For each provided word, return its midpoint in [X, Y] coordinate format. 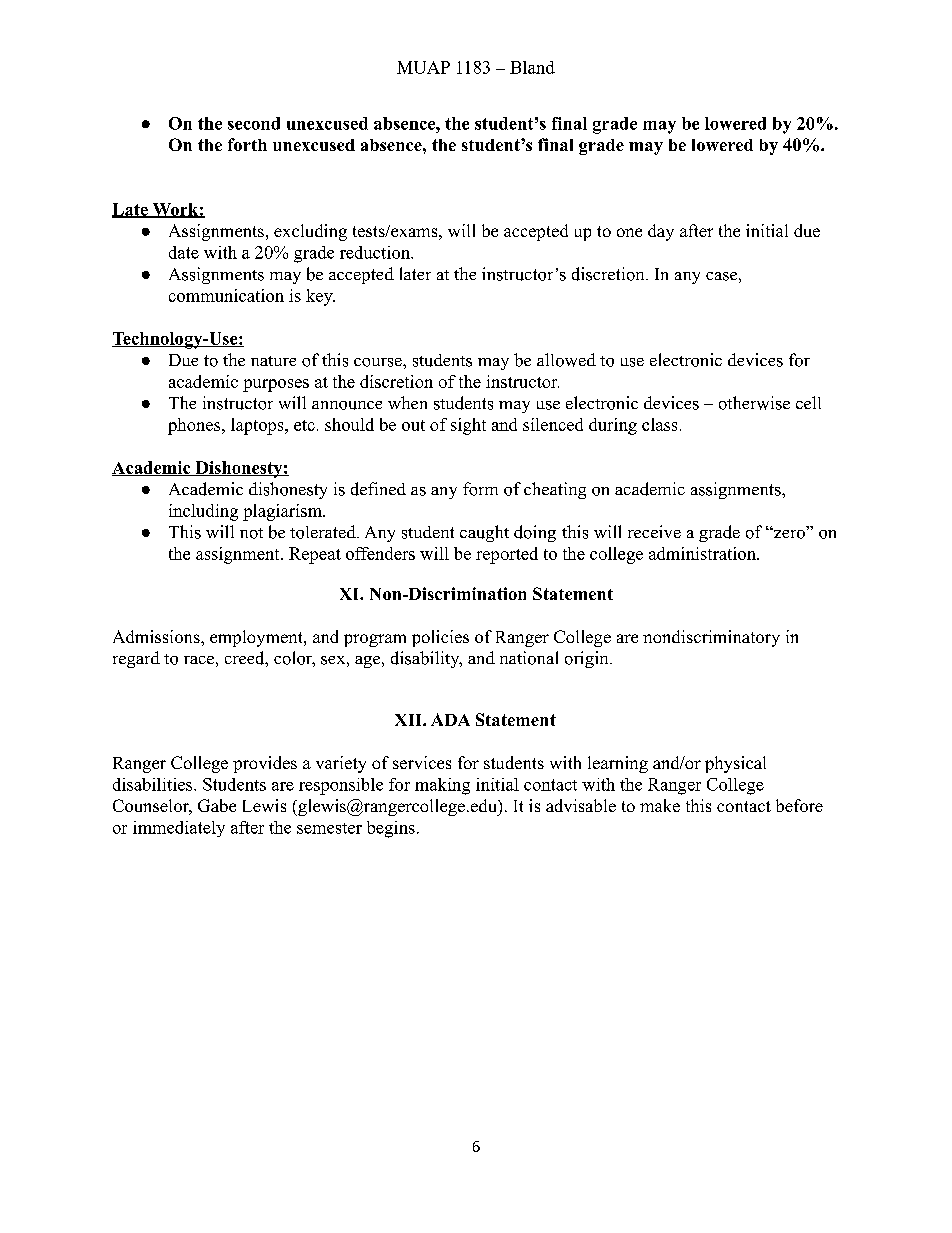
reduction [376, 252]
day [661, 232]
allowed [566, 360]
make [660, 805]
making [442, 786]
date [184, 252]
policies [440, 638]
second [254, 123]
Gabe [217, 805]
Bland [532, 67]
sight [468, 426]
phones [195, 426]
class [659, 424]
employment [257, 638]
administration [703, 553]
